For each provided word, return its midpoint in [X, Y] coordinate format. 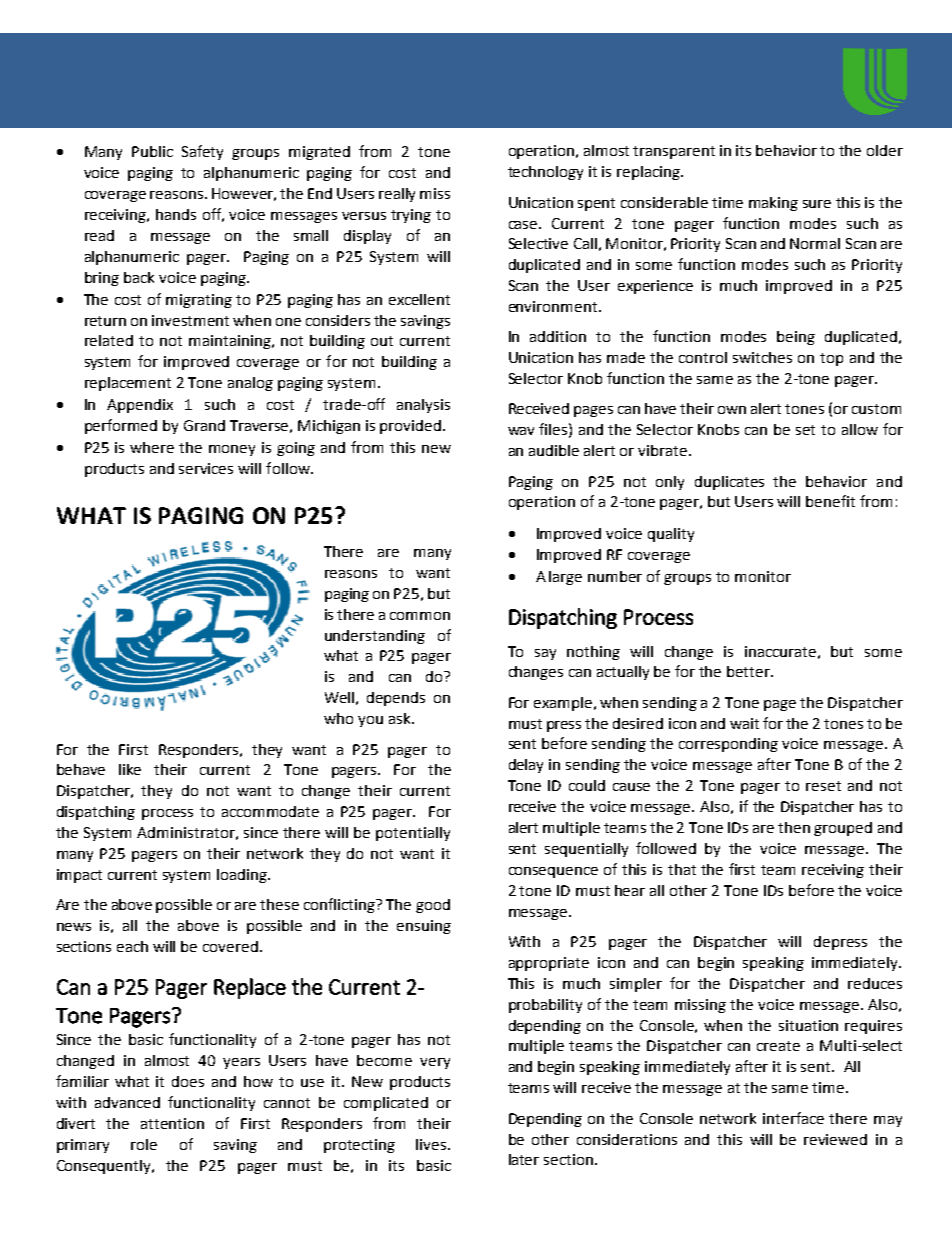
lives [432, 1144]
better [749, 671]
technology [545, 173]
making [773, 204]
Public [152, 151]
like [130, 769]
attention [172, 1123]
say [545, 654]
